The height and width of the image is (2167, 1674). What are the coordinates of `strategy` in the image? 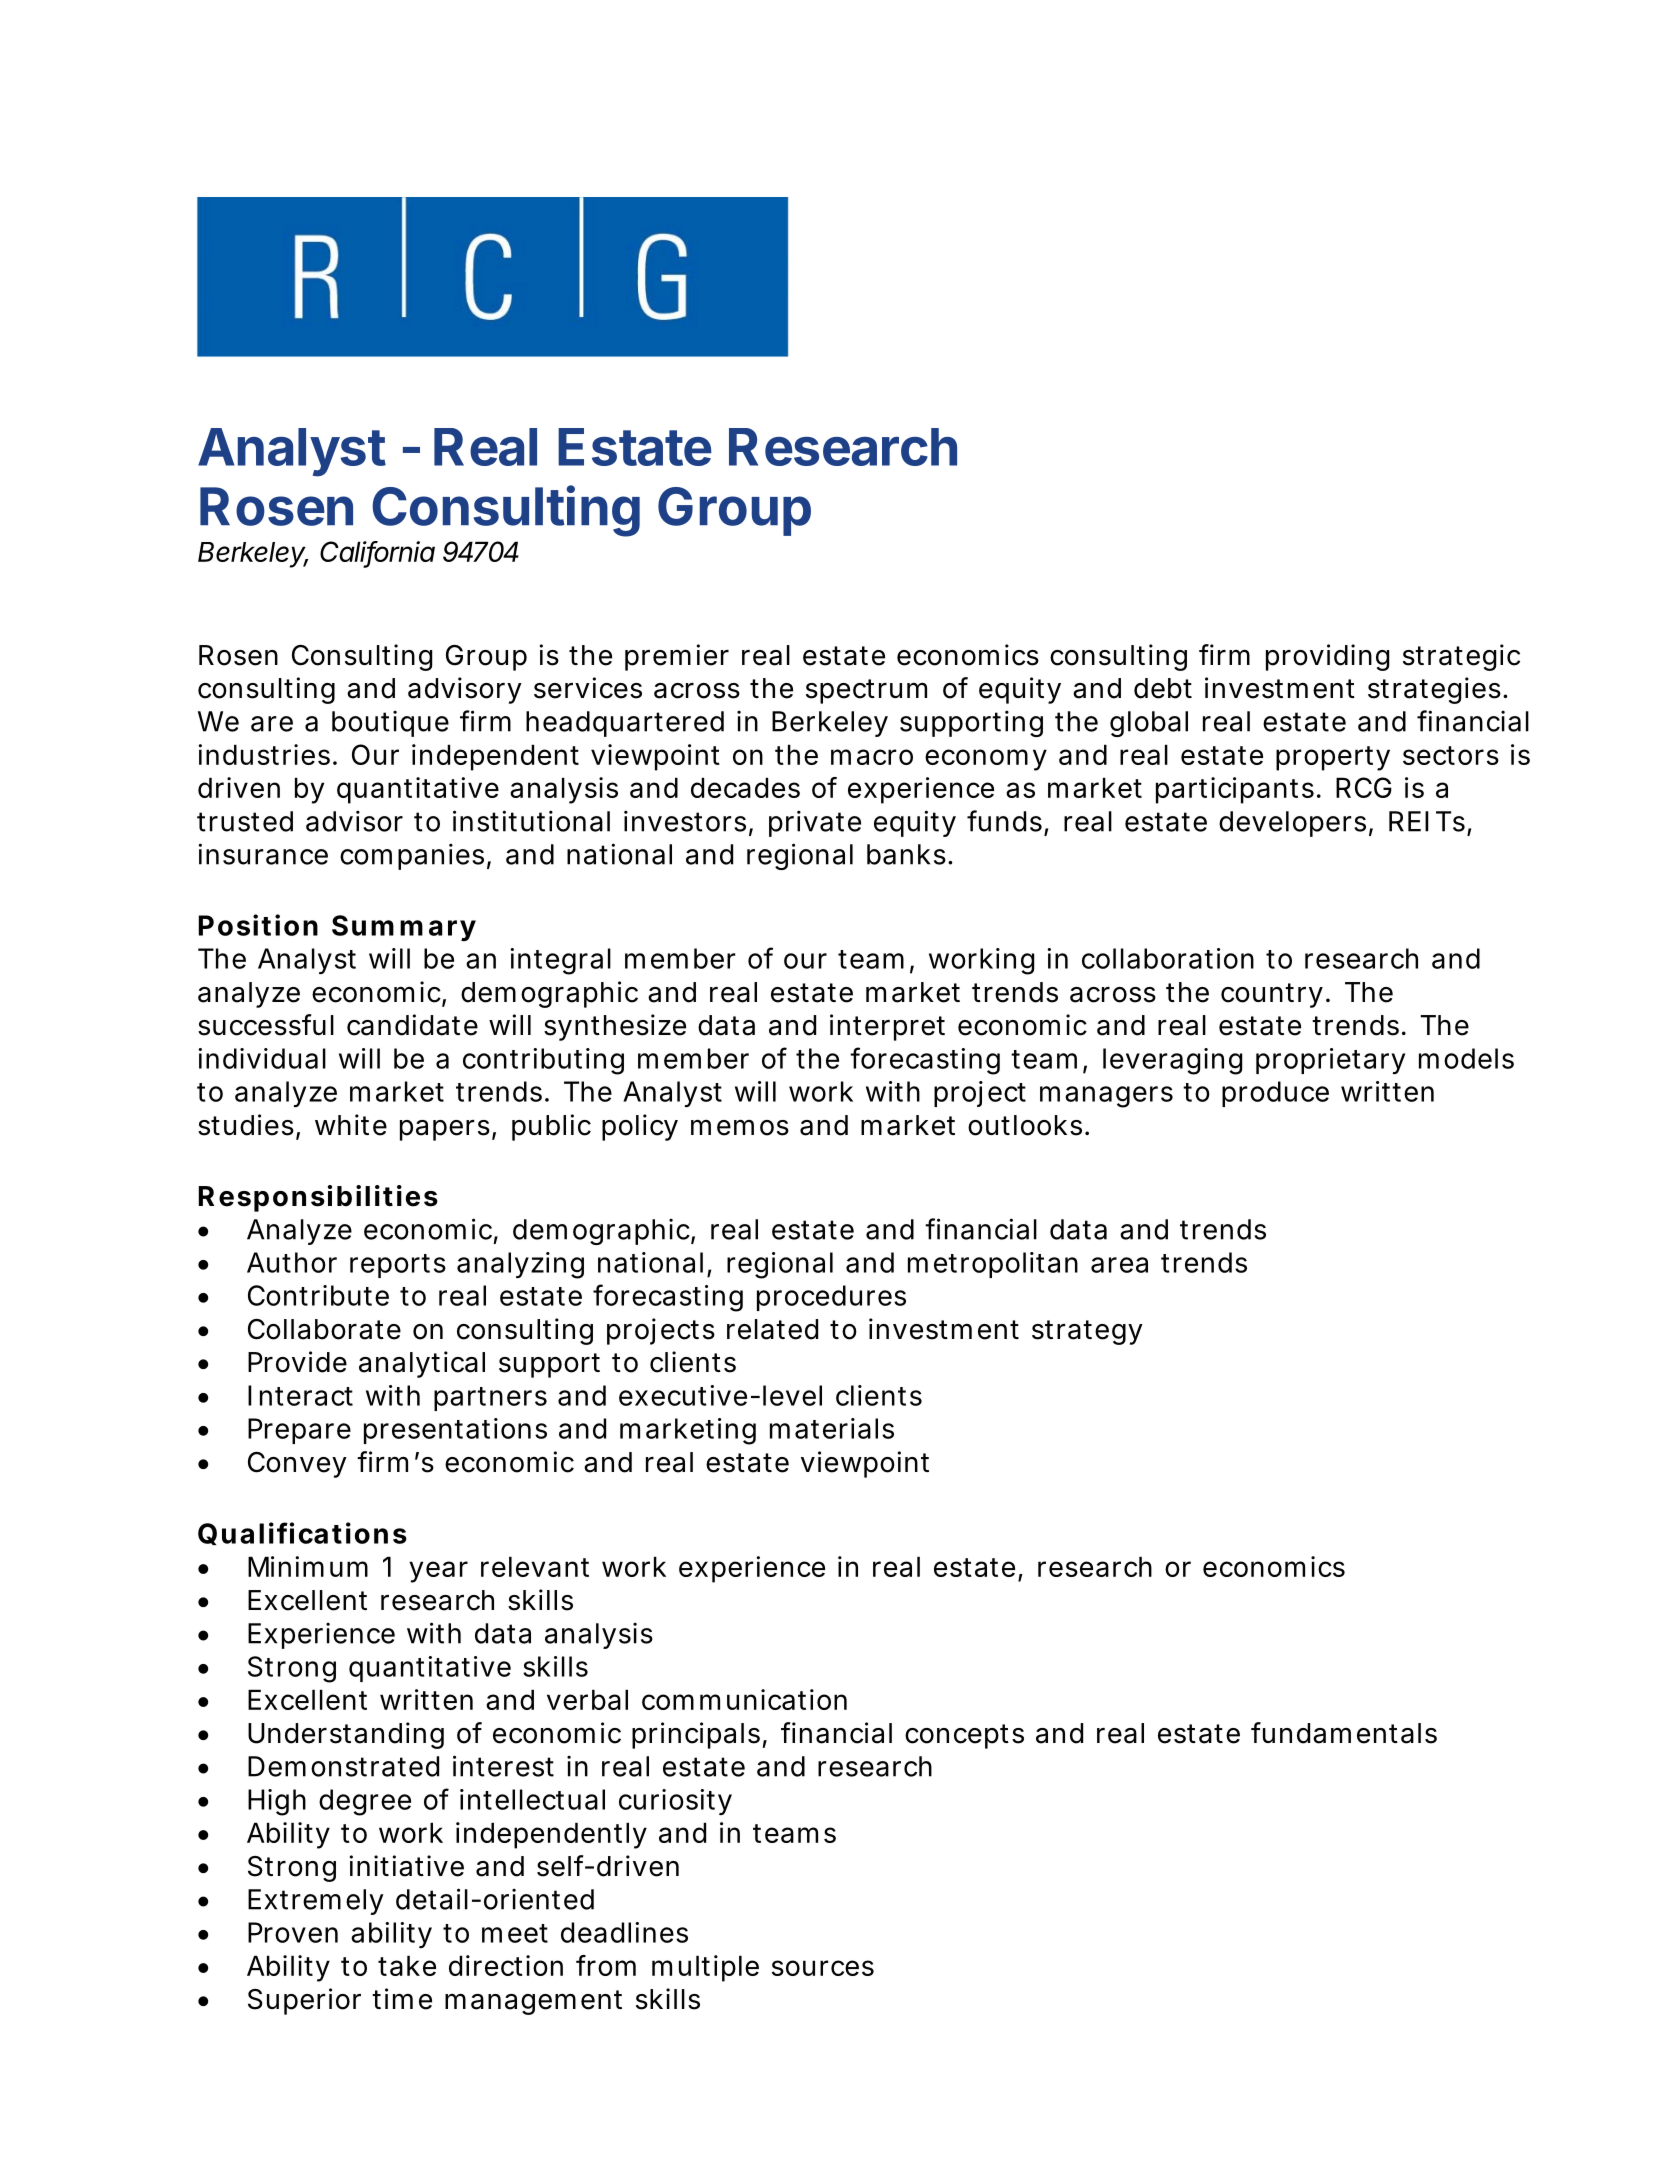 It's located at (1087, 1332).
